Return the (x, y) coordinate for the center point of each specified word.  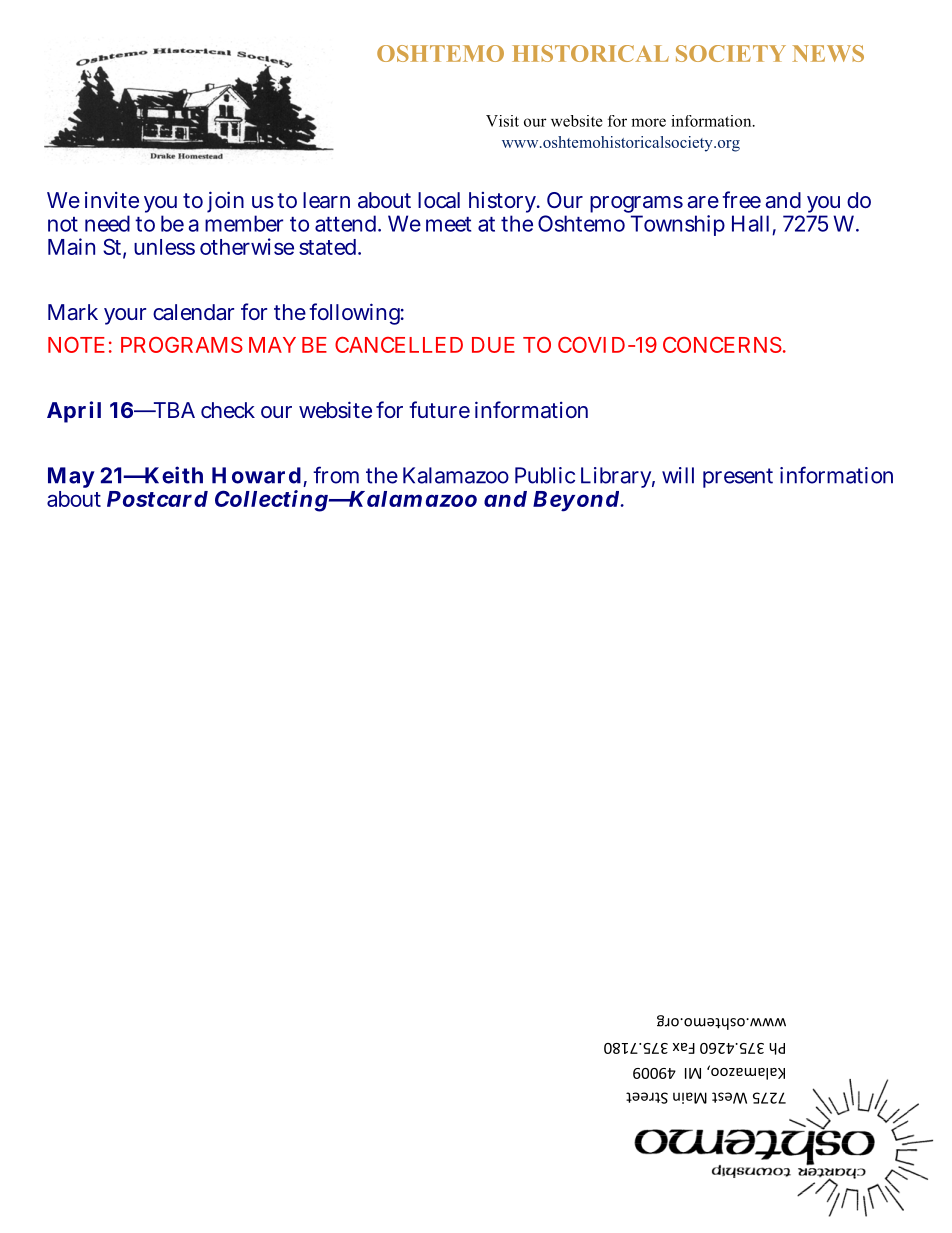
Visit (502, 121)
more (648, 122)
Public (545, 475)
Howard (256, 475)
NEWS (828, 53)
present (738, 478)
